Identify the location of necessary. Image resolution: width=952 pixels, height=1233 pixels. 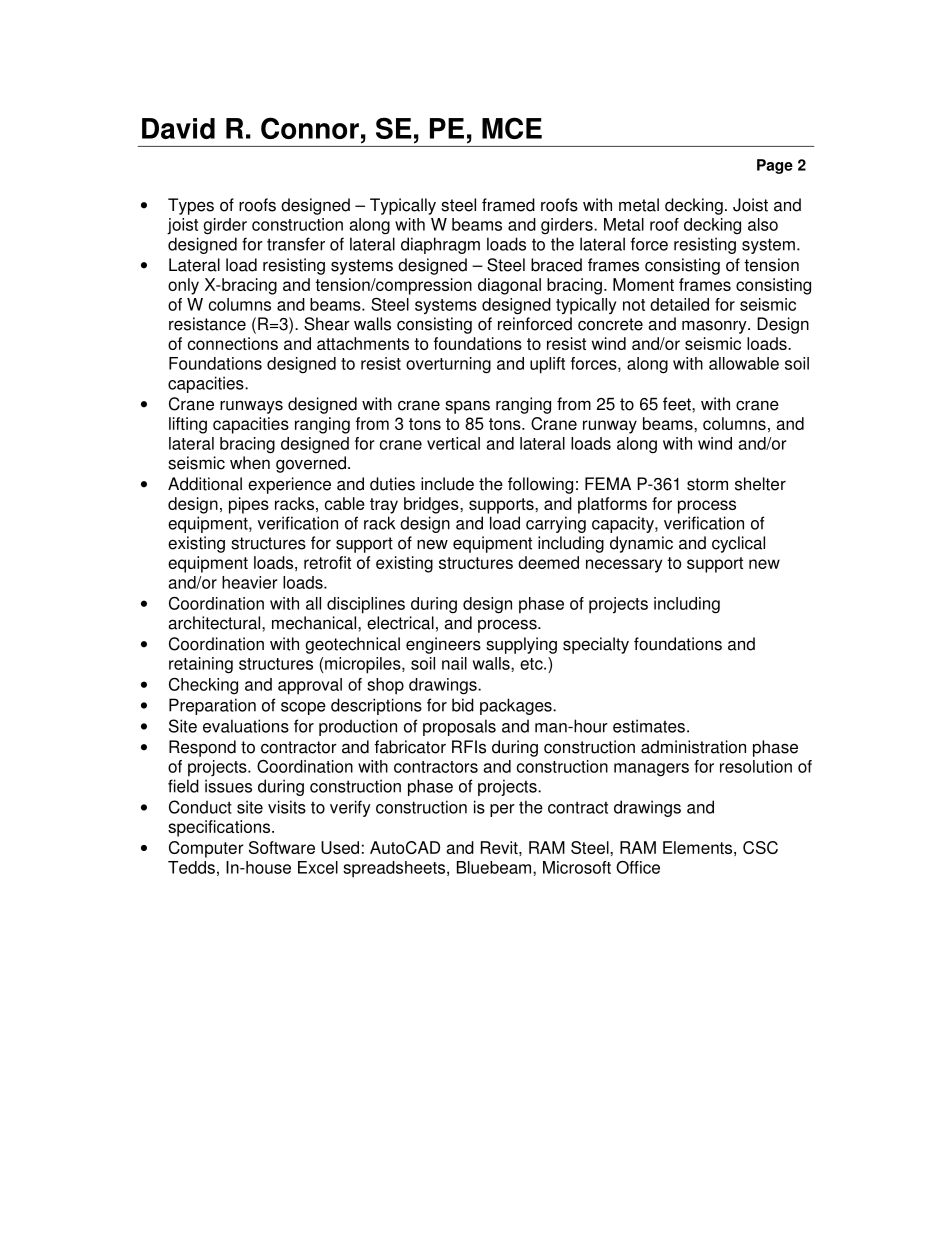
(624, 566).
